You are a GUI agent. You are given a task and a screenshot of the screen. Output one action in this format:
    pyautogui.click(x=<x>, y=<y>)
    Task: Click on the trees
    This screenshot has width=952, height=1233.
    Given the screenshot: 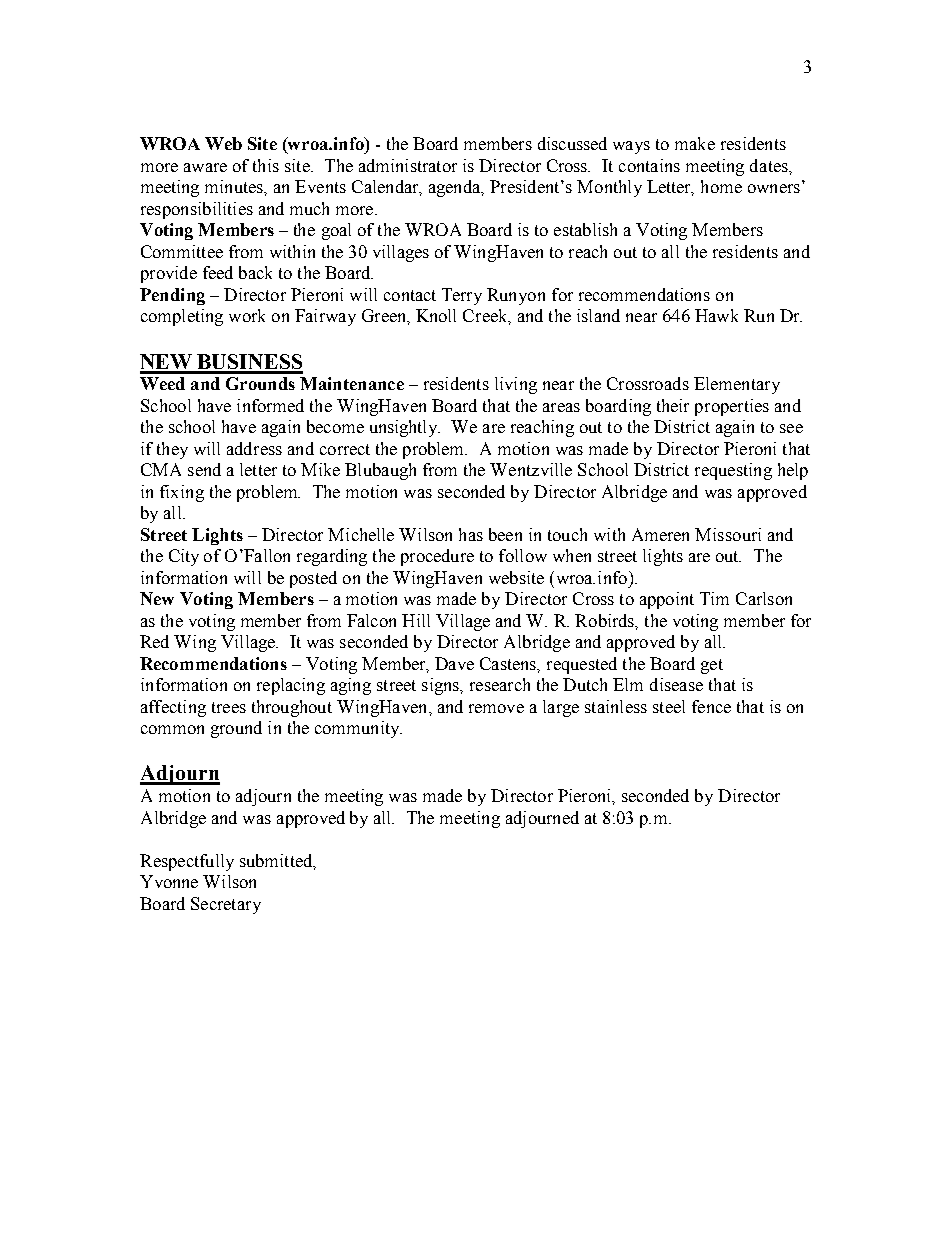 What is the action you would take?
    pyautogui.click(x=229, y=707)
